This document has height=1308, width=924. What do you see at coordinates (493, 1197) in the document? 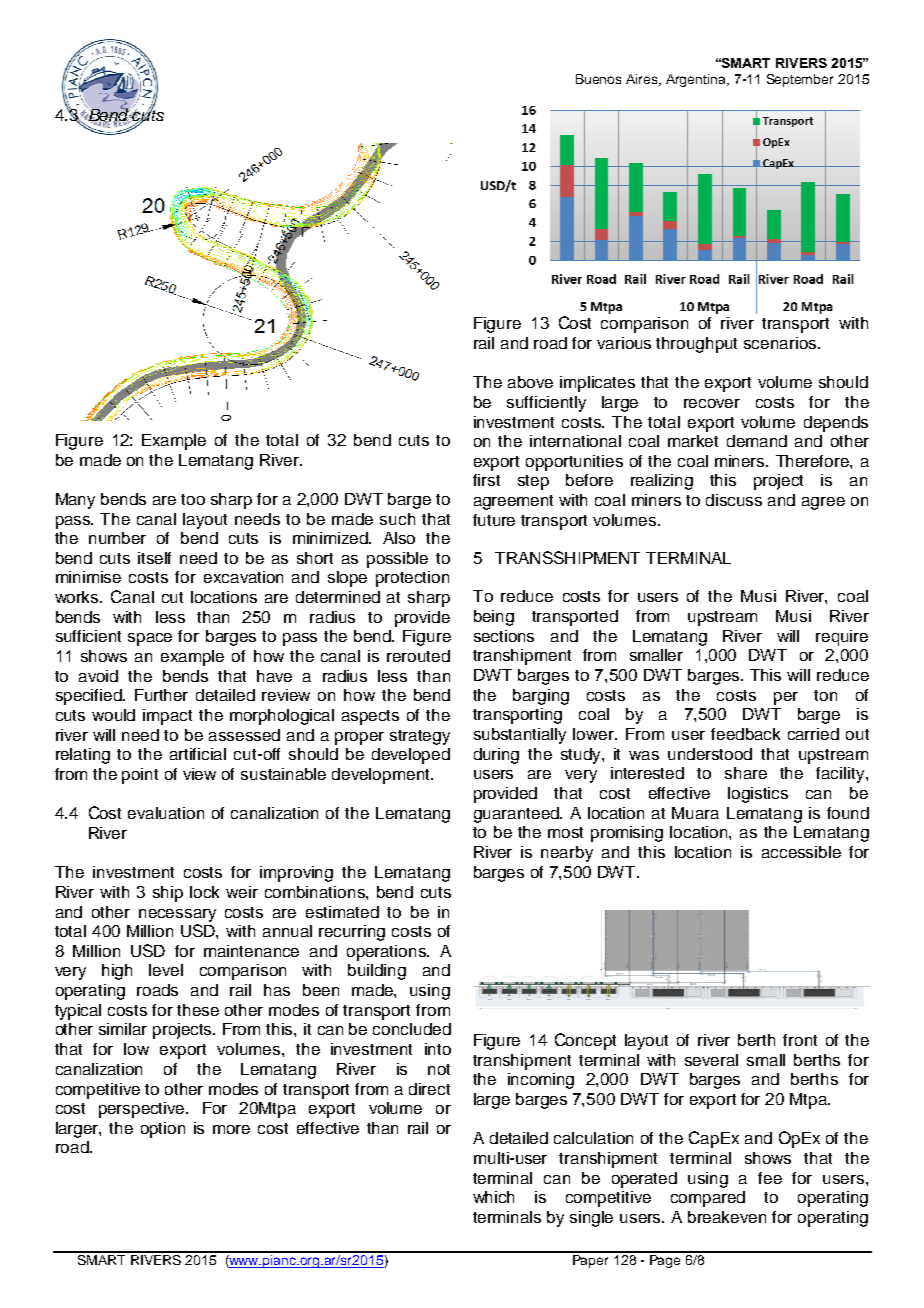
I see `which` at bounding box center [493, 1197].
